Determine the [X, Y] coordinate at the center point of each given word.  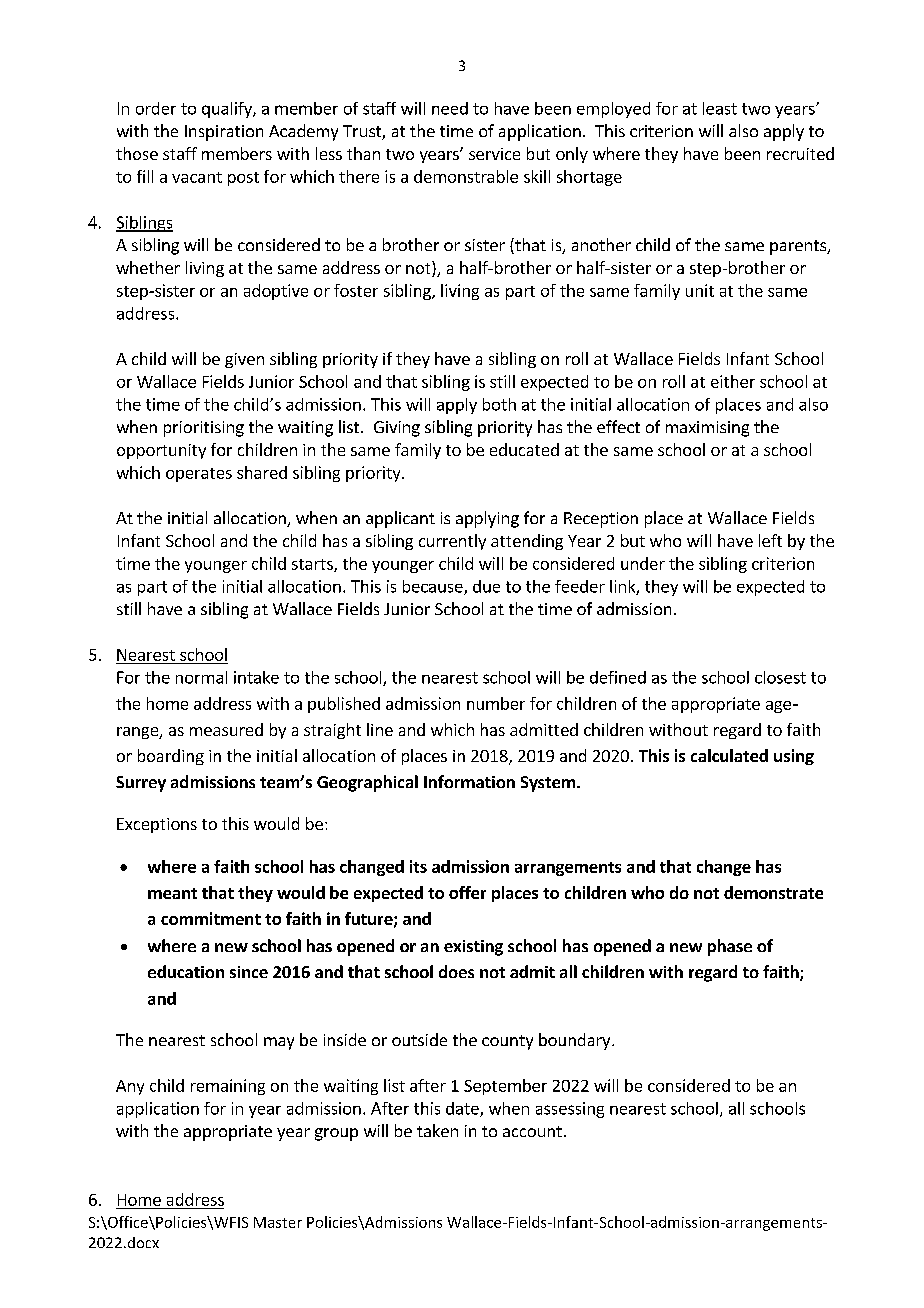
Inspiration [224, 133]
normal [201, 677]
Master [278, 1222]
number [496, 703]
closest [780, 677]
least [720, 108]
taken [437, 1130]
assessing [570, 1110]
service [494, 154]
